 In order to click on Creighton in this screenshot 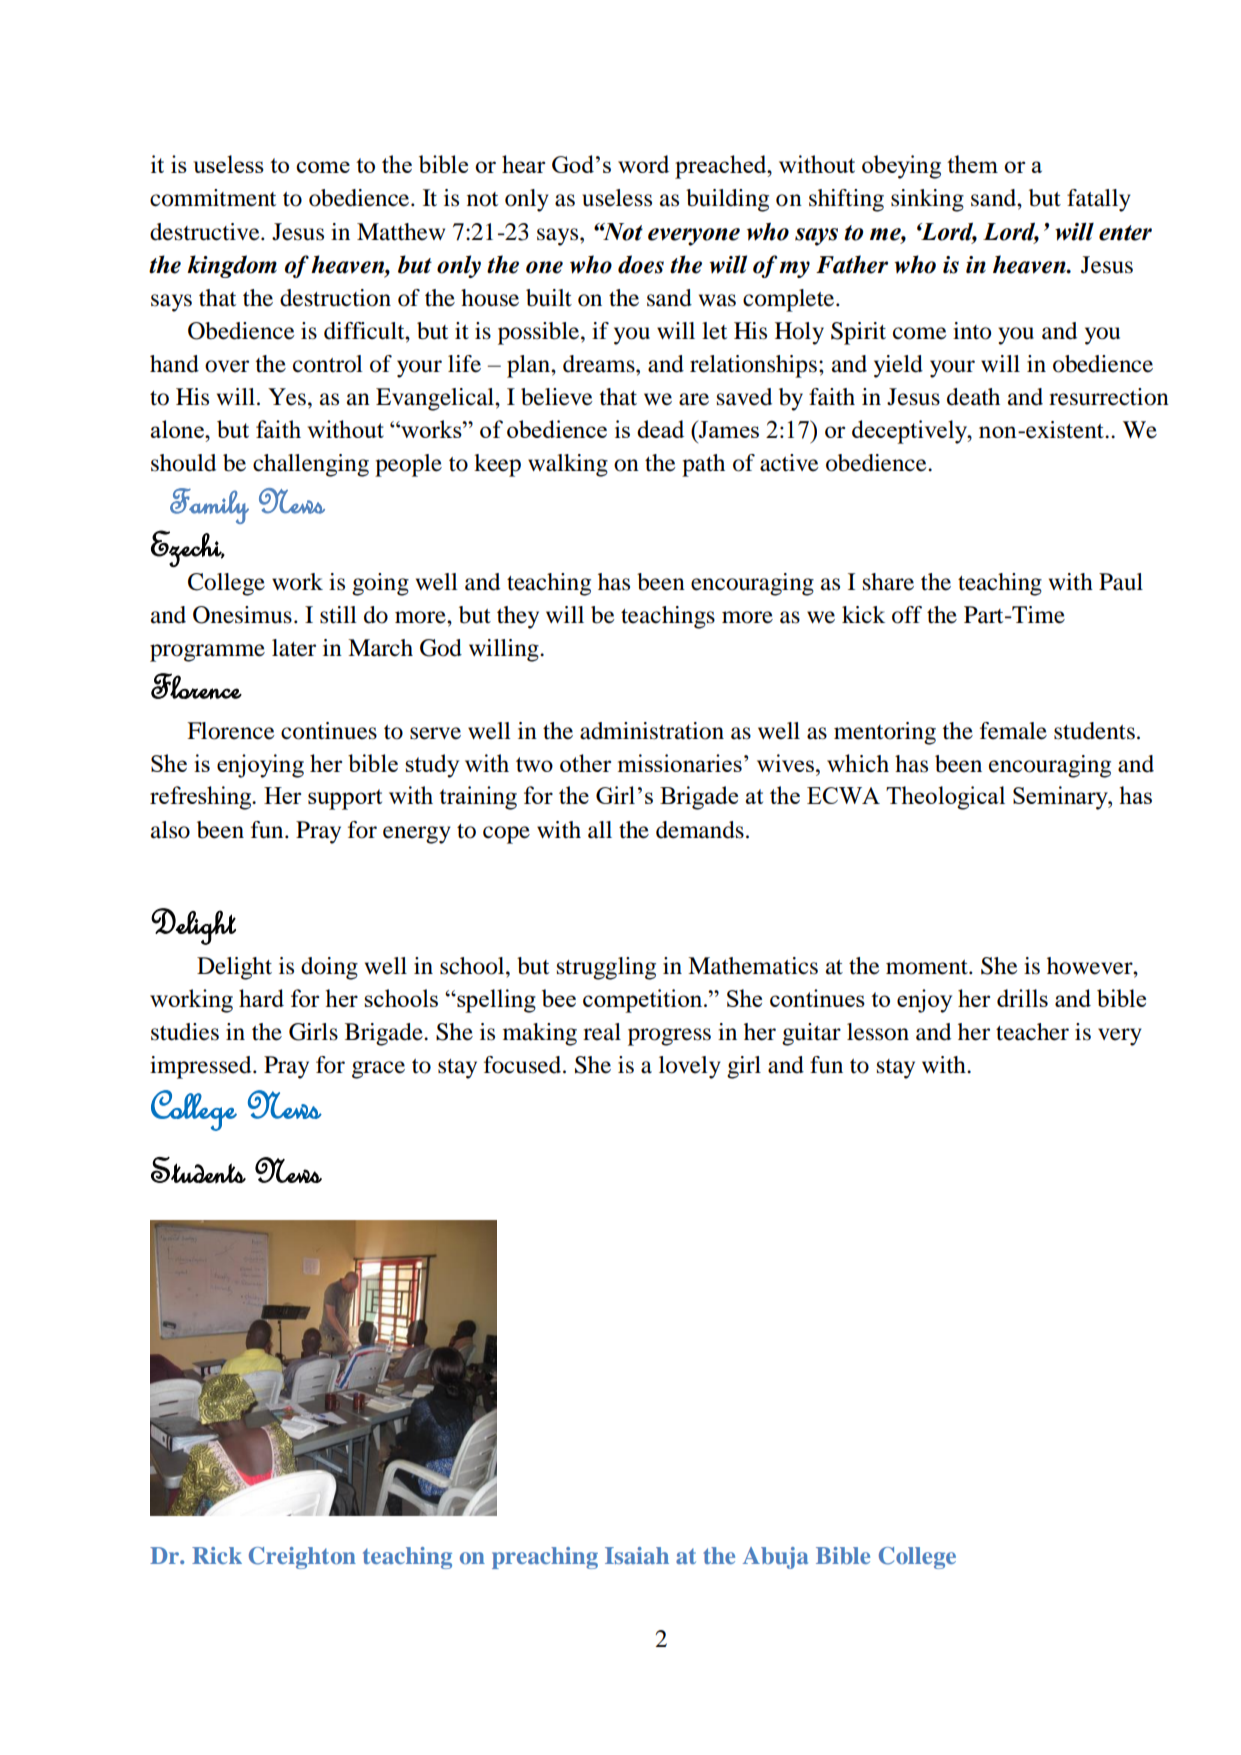, I will do `click(302, 1558)`.
